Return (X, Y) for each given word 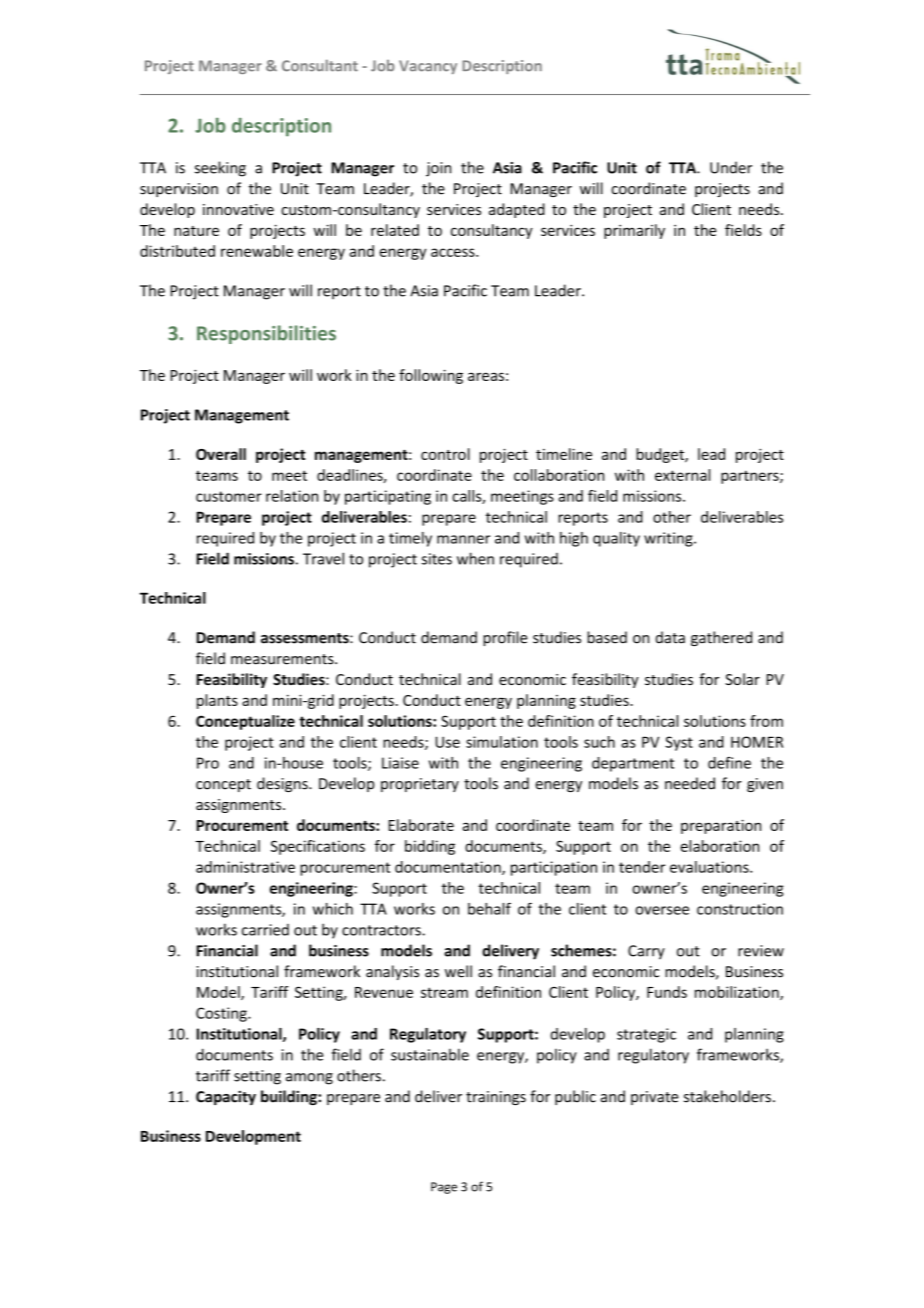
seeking (220, 169)
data (670, 637)
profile (505, 638)
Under (731, 167)
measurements (283, 659)
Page (444, 1188)
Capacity (226, 1097)
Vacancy (428, 67)
